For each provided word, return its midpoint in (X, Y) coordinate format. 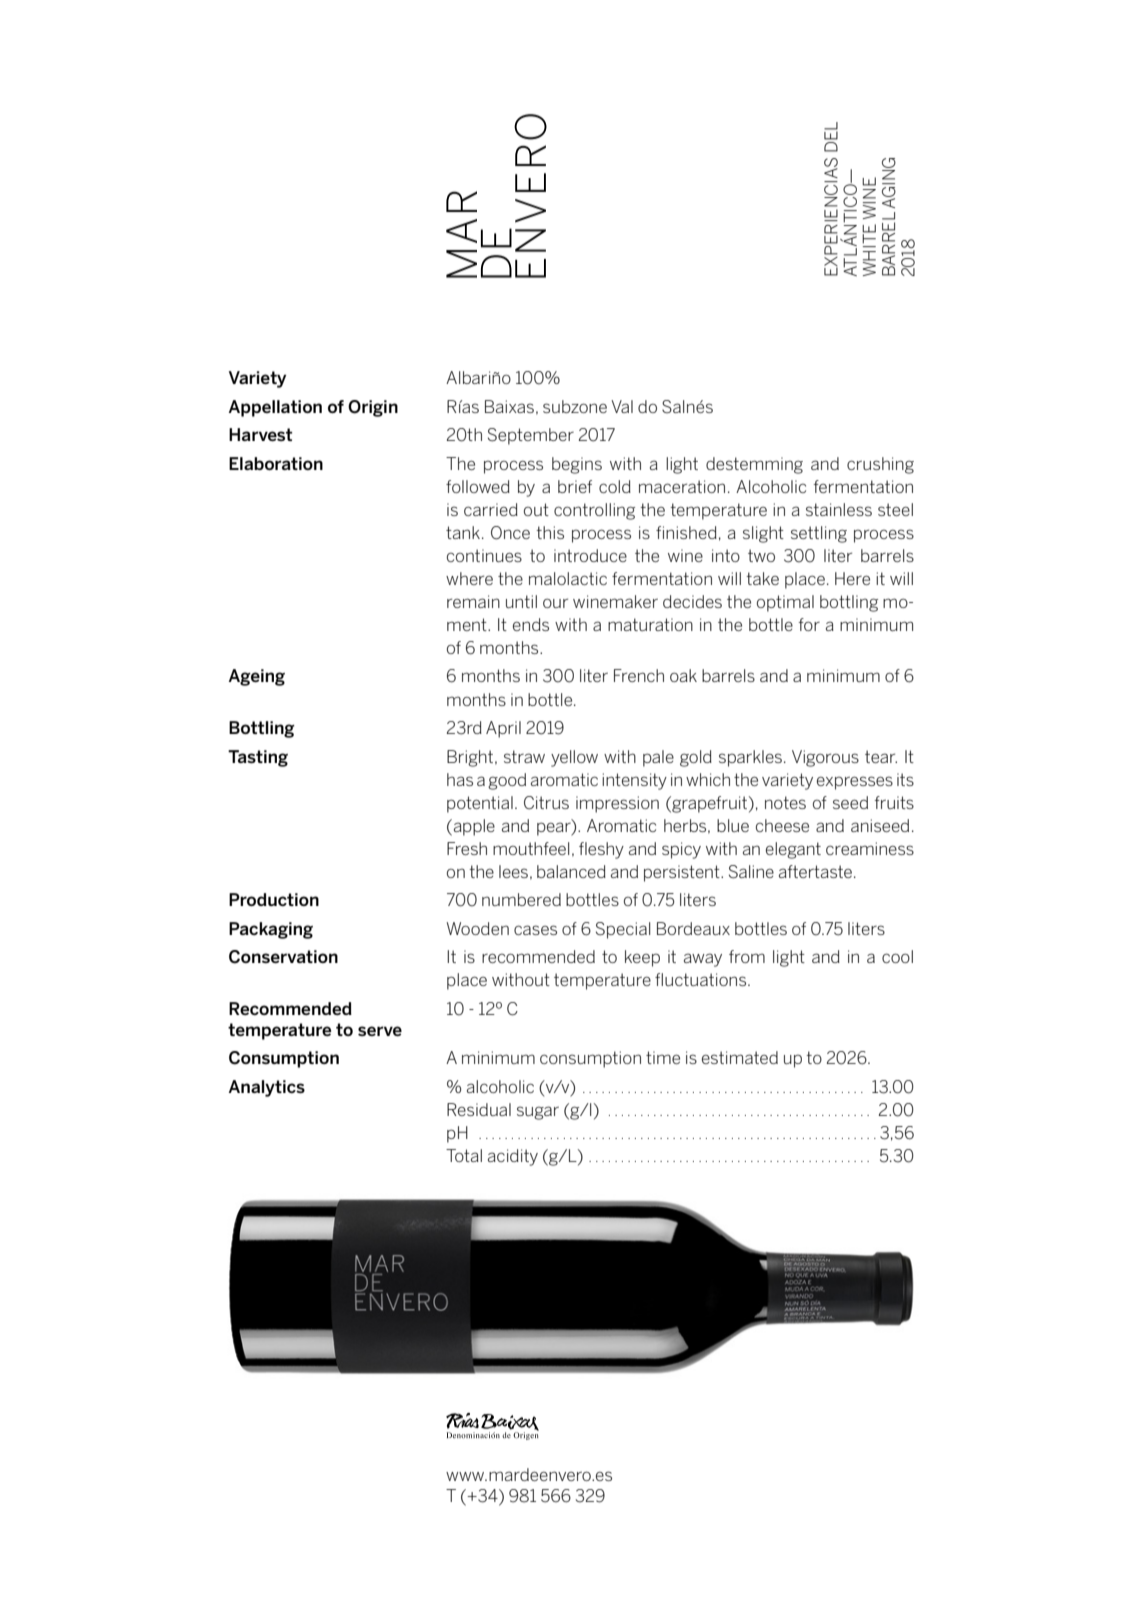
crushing (880, 465)
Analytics (267, 1088)
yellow (574, 758)
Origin (373, 408)
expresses (855, 783)
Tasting (258, 758)
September (531, 436)
